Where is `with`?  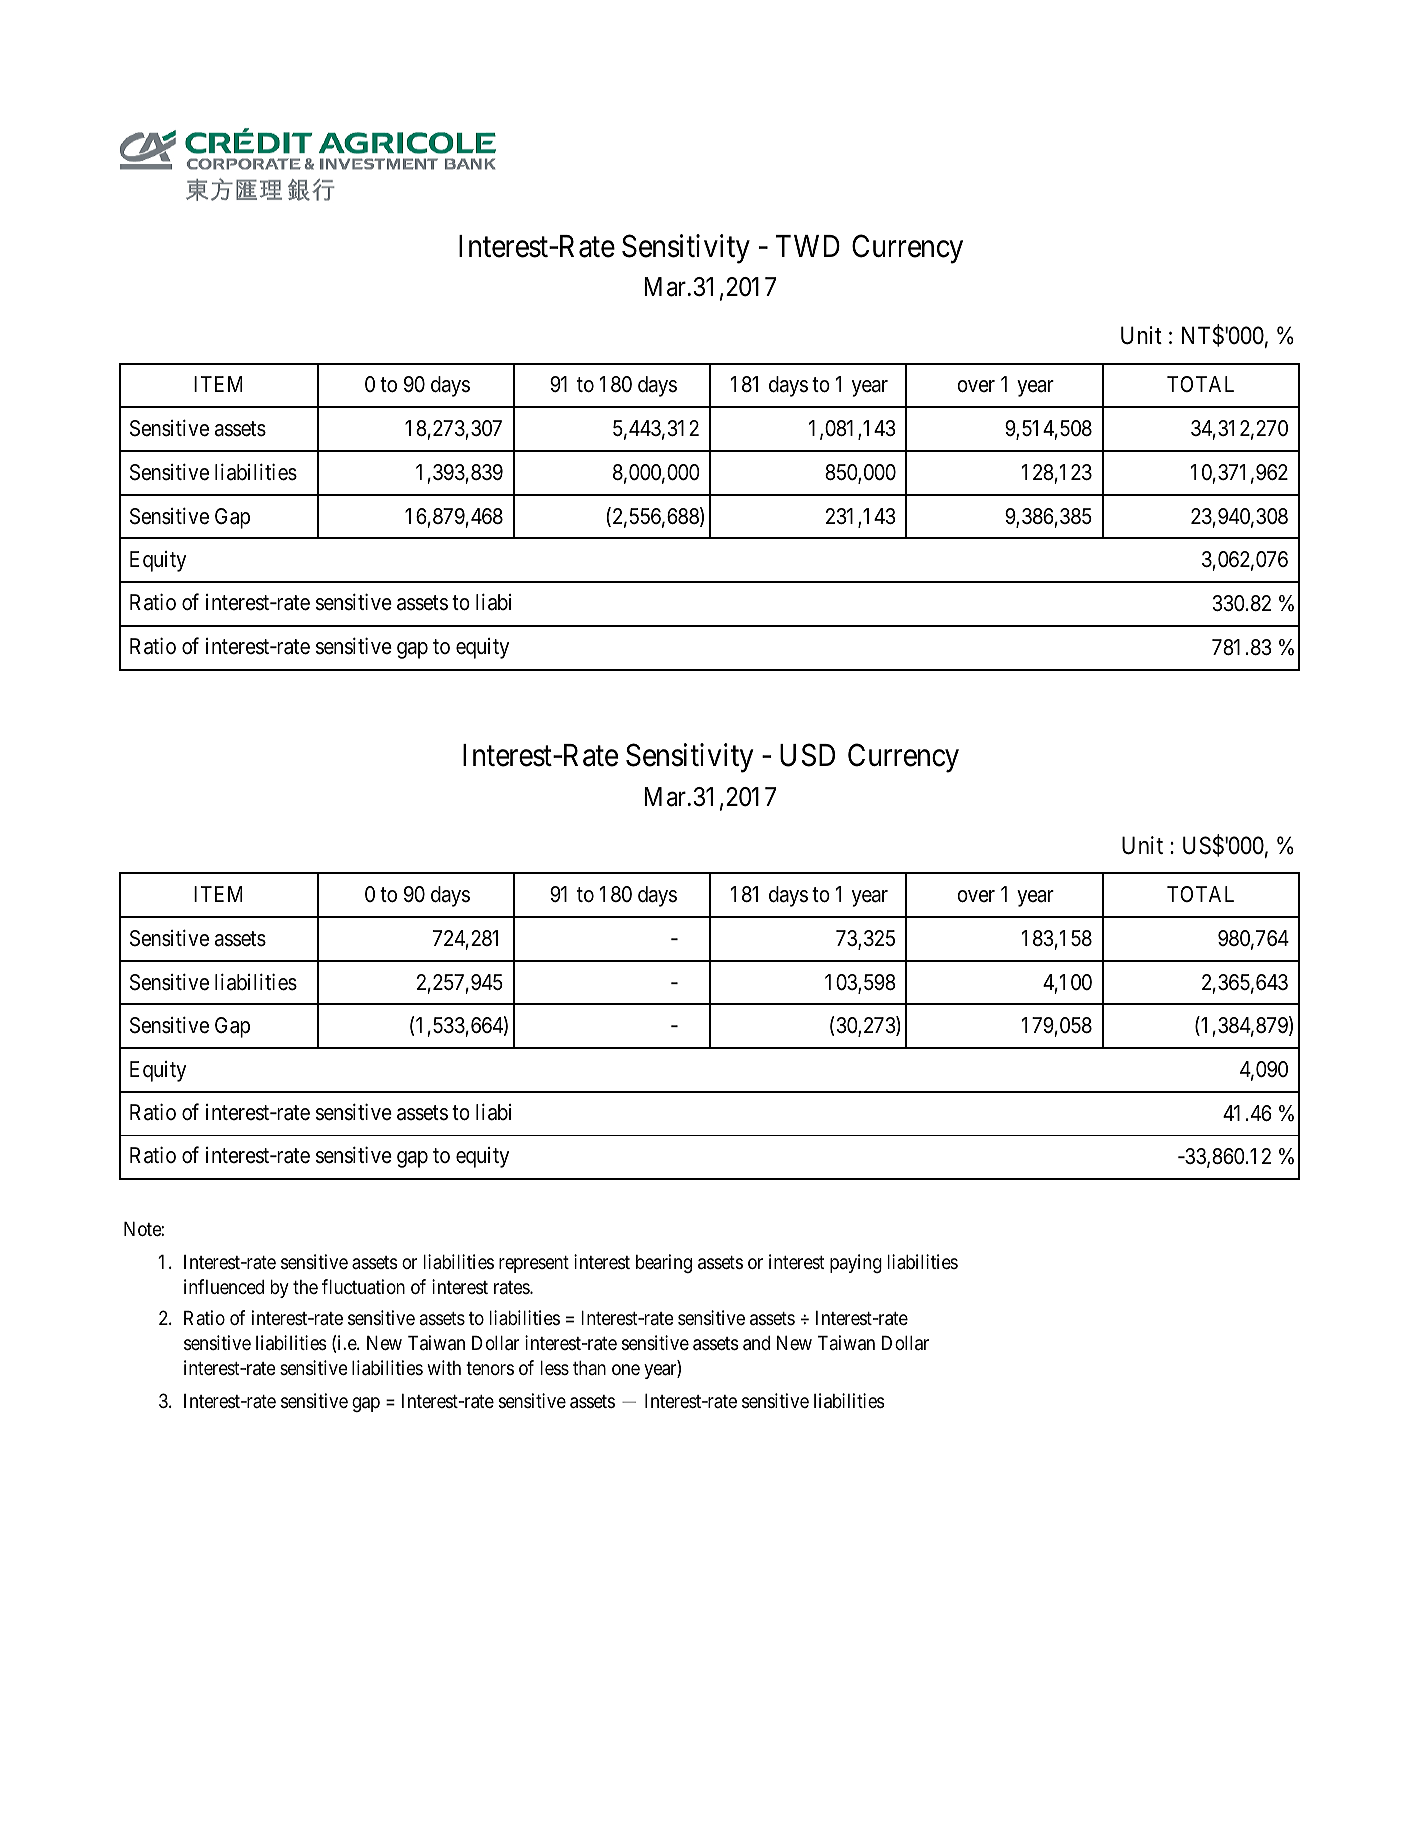
with is located at coordinates (444, 1367).
